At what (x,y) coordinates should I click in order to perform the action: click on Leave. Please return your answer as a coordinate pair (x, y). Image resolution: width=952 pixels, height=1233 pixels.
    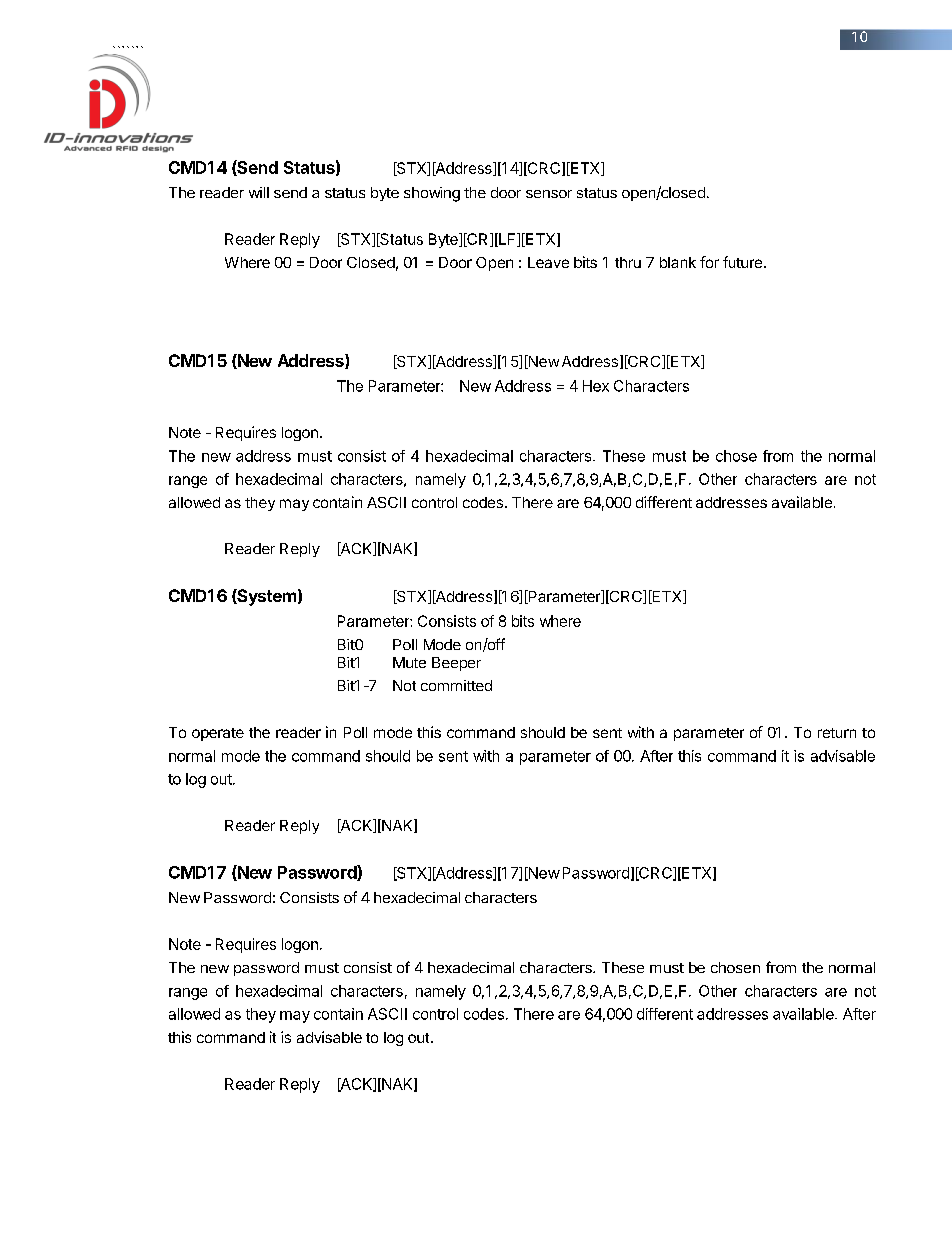
    Looking at the image, I should click on (548, 262).
